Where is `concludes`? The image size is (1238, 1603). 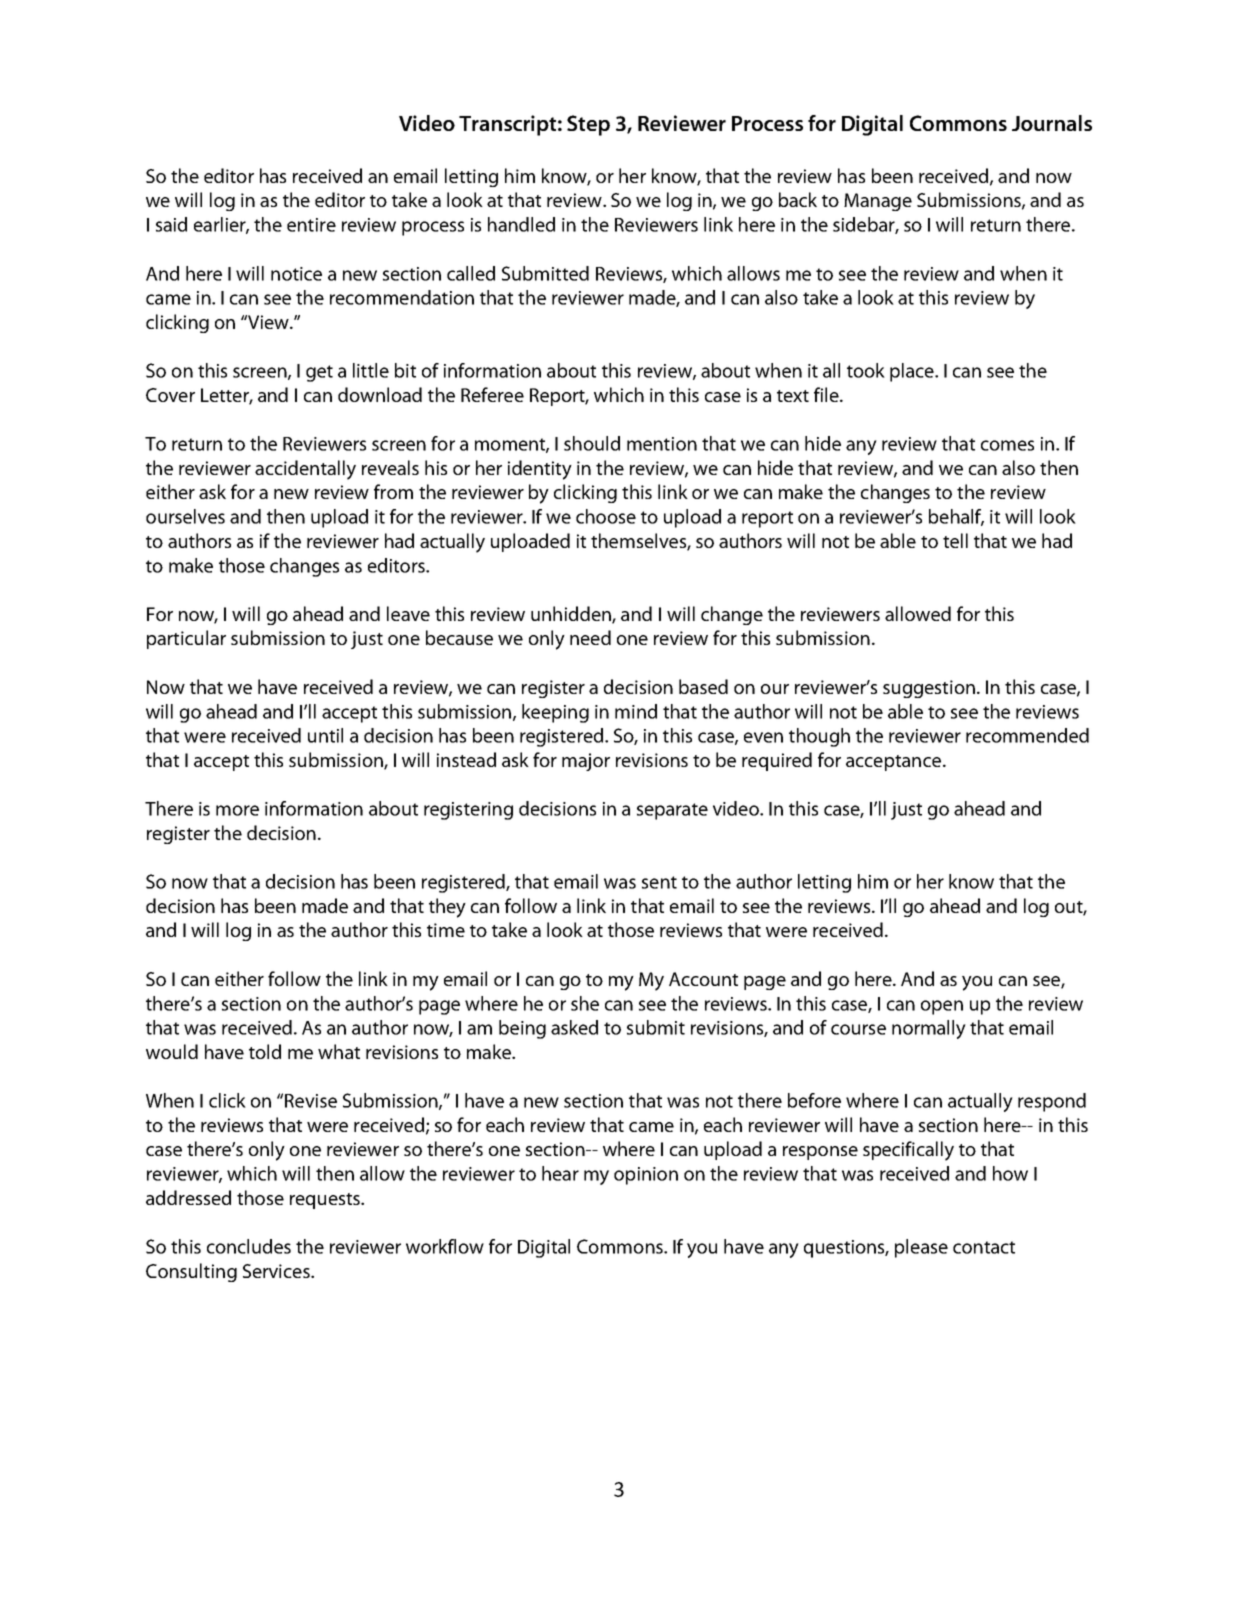
concludes is located at coordinates (249, 1246).
